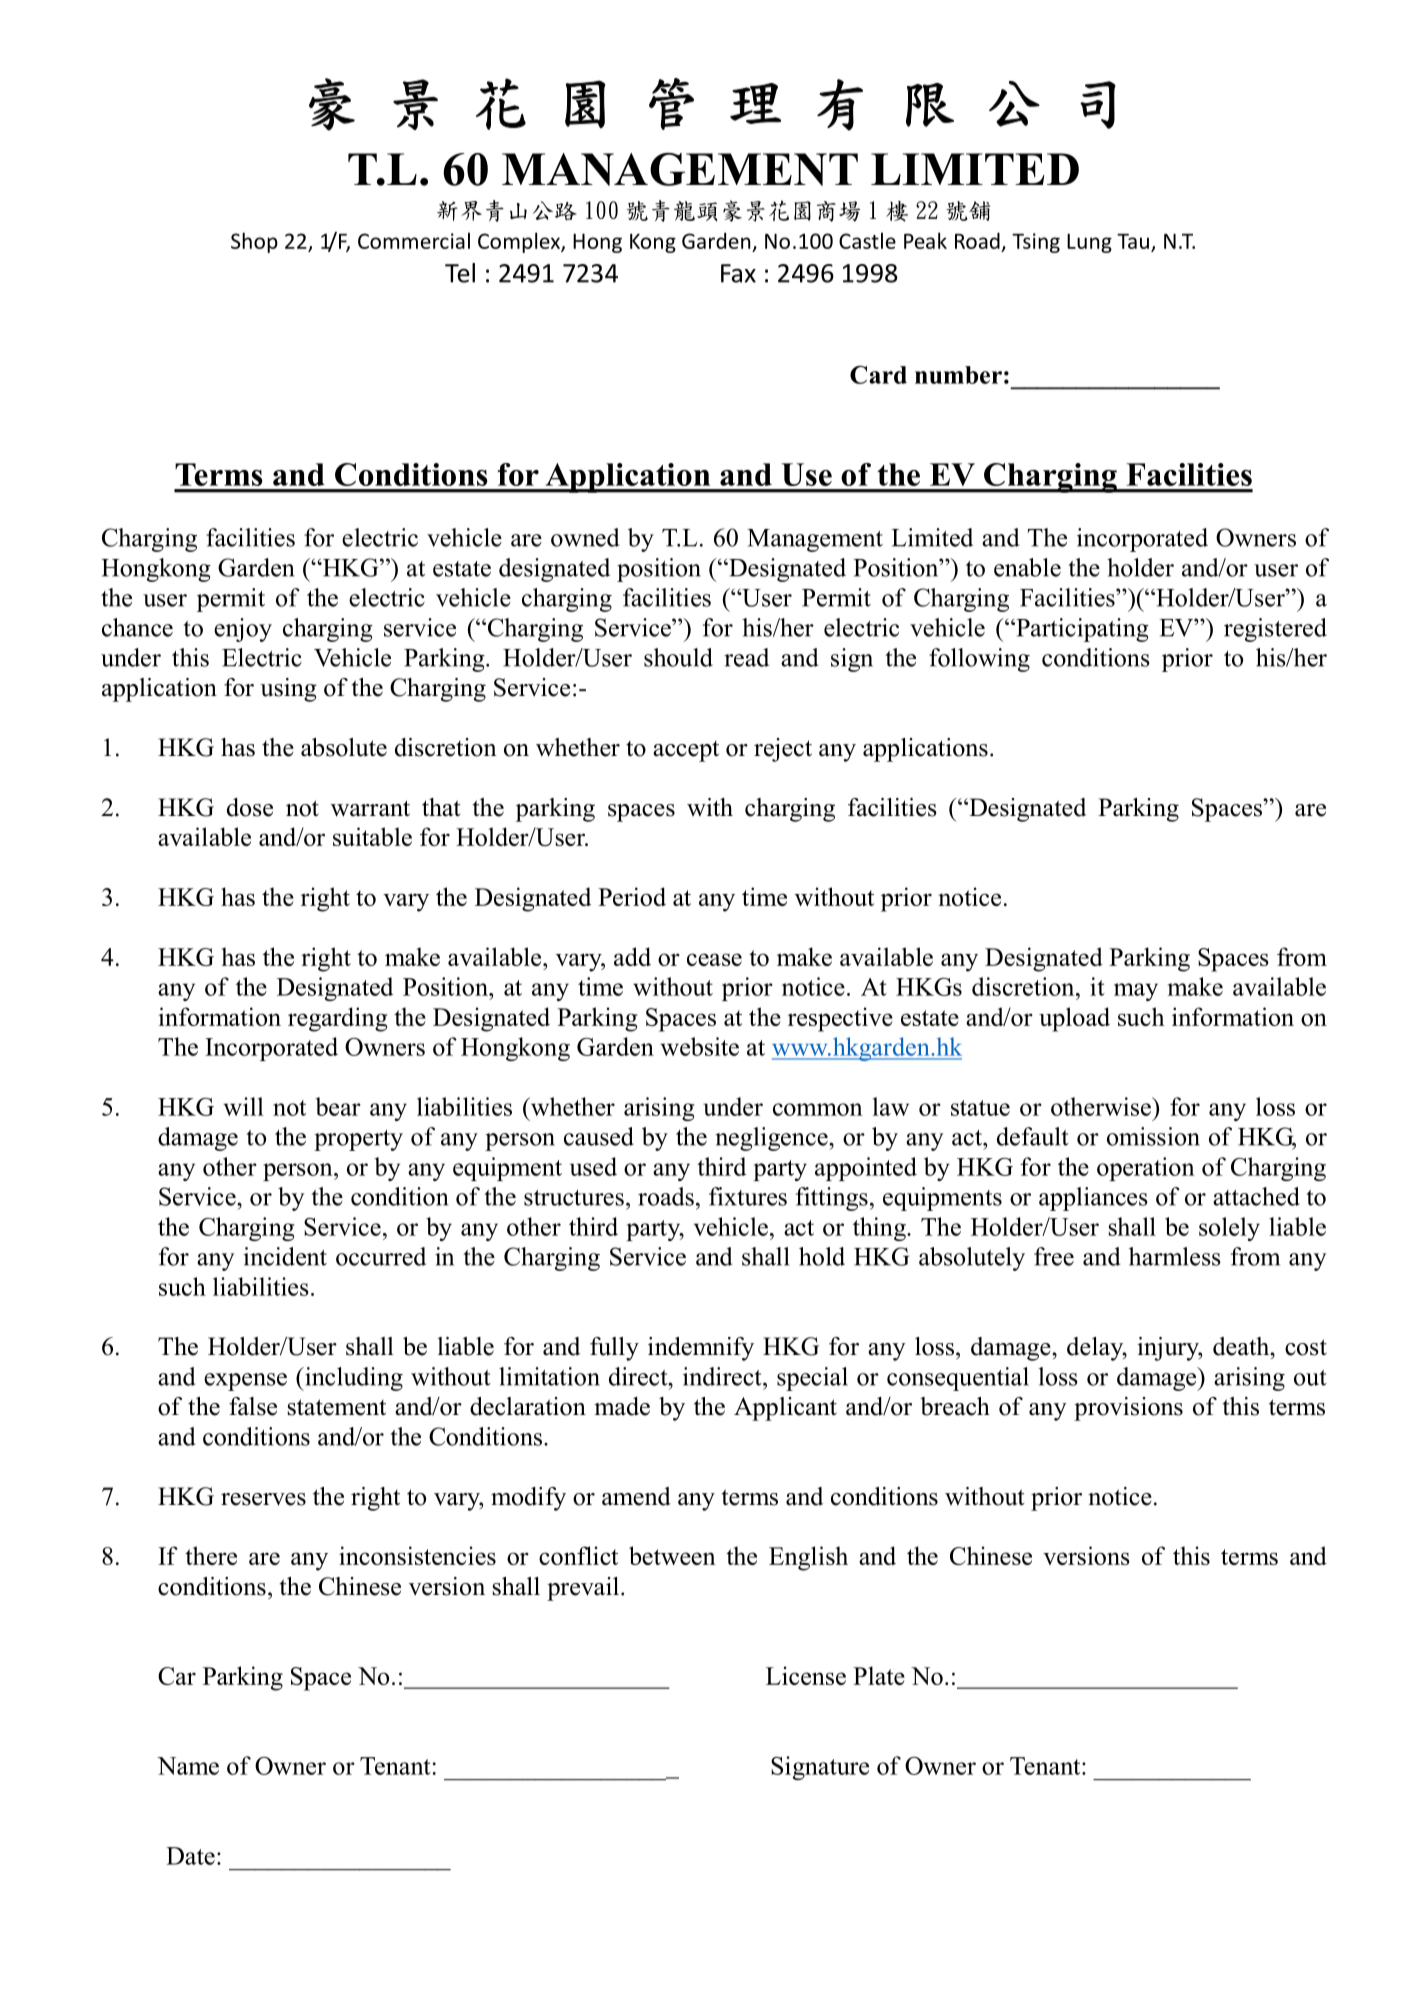 The image size is (1410, 1994). Describe the element at coordinates (254, 242) in the screenshot. I see `Shop` at that location.
